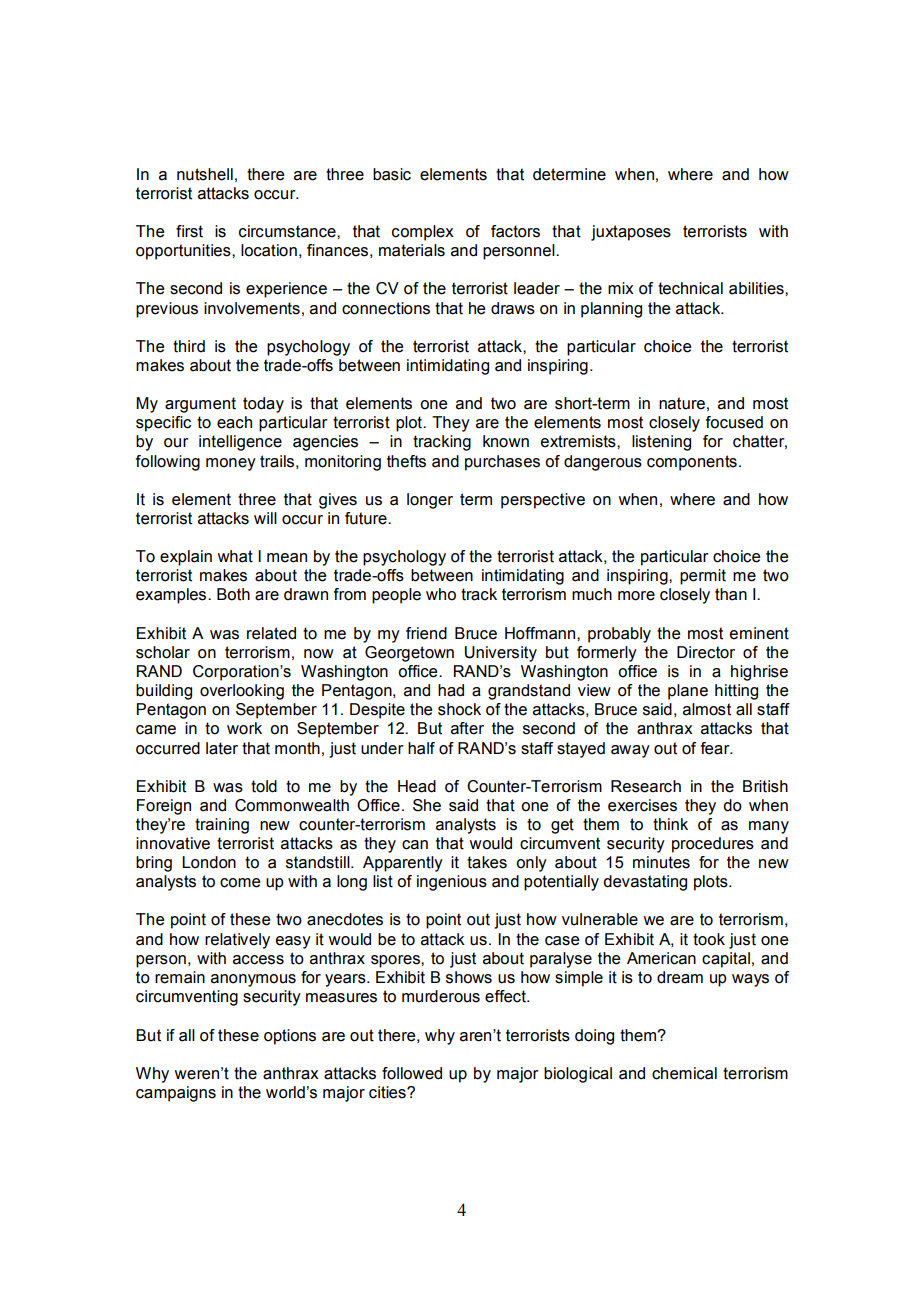 Image resolution: width=924 pixels, height=1308 pixels. Describe the element at coordinates (631, 233) in the page. I see `juxtaposes` at that location.
